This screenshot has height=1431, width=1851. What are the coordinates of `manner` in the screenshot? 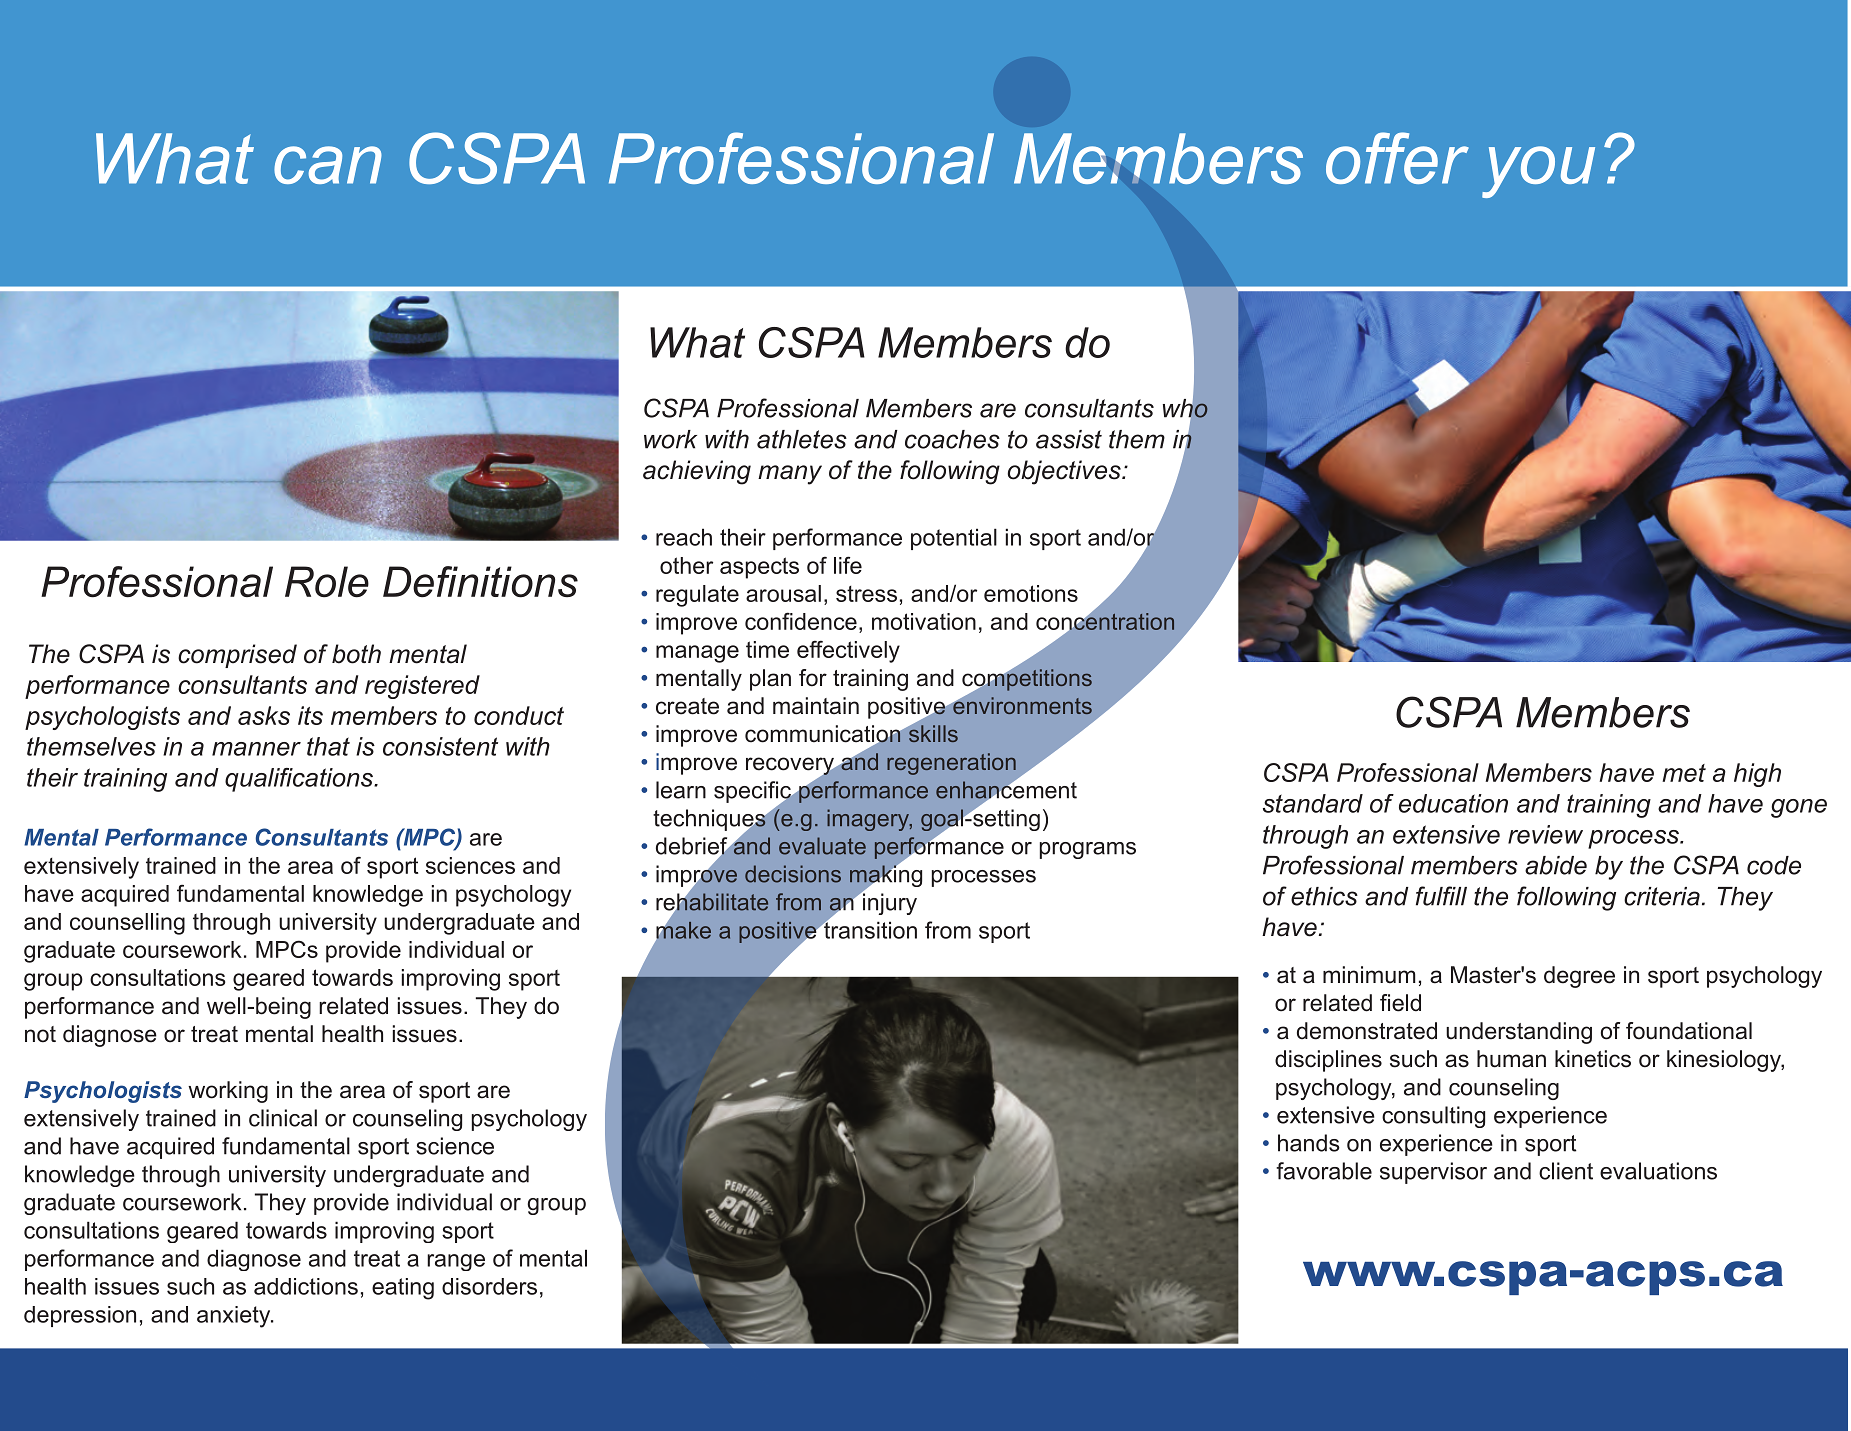 It's located at (256, 749).
